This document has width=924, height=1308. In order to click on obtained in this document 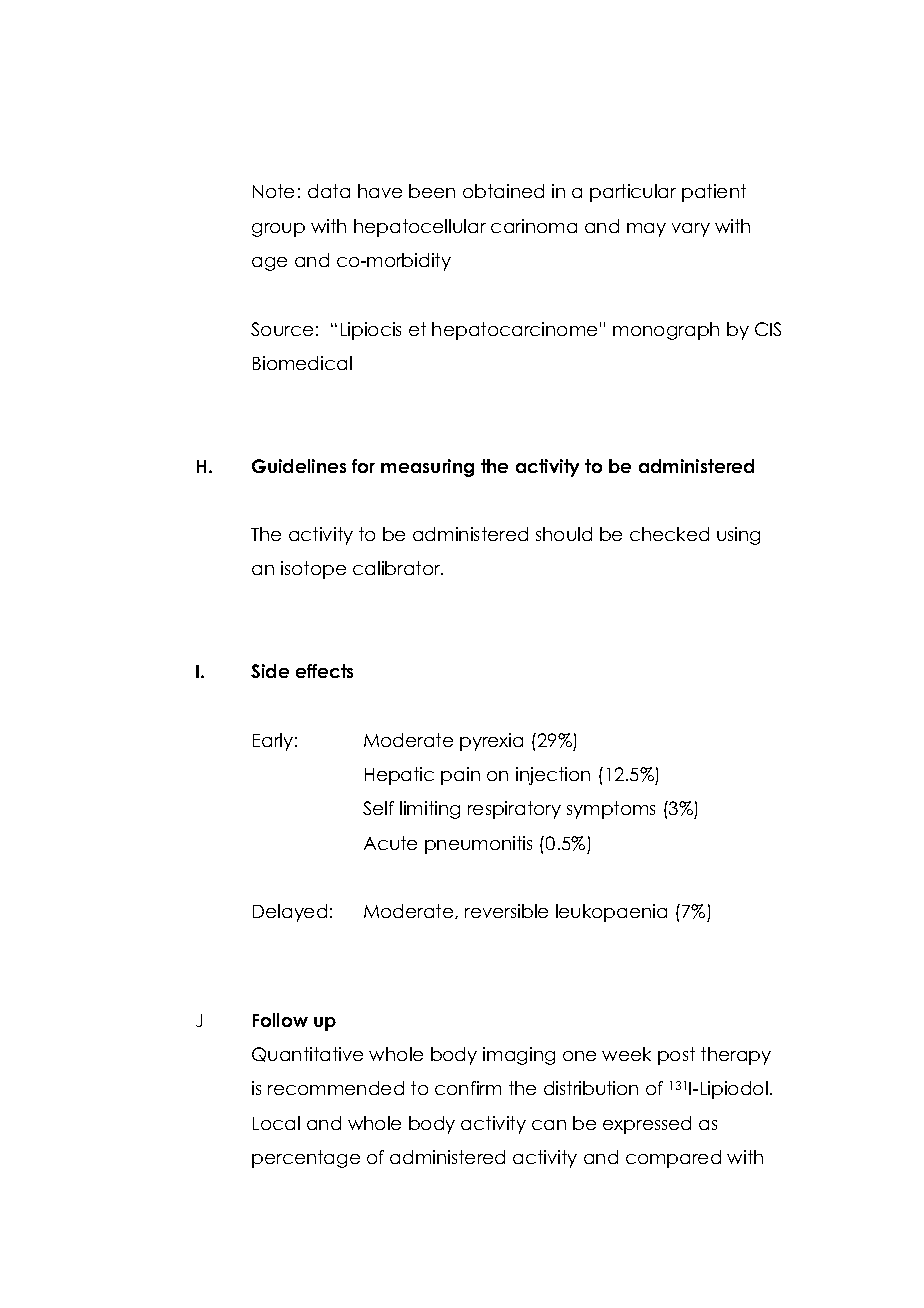, I will do `click(503, 191)`.
